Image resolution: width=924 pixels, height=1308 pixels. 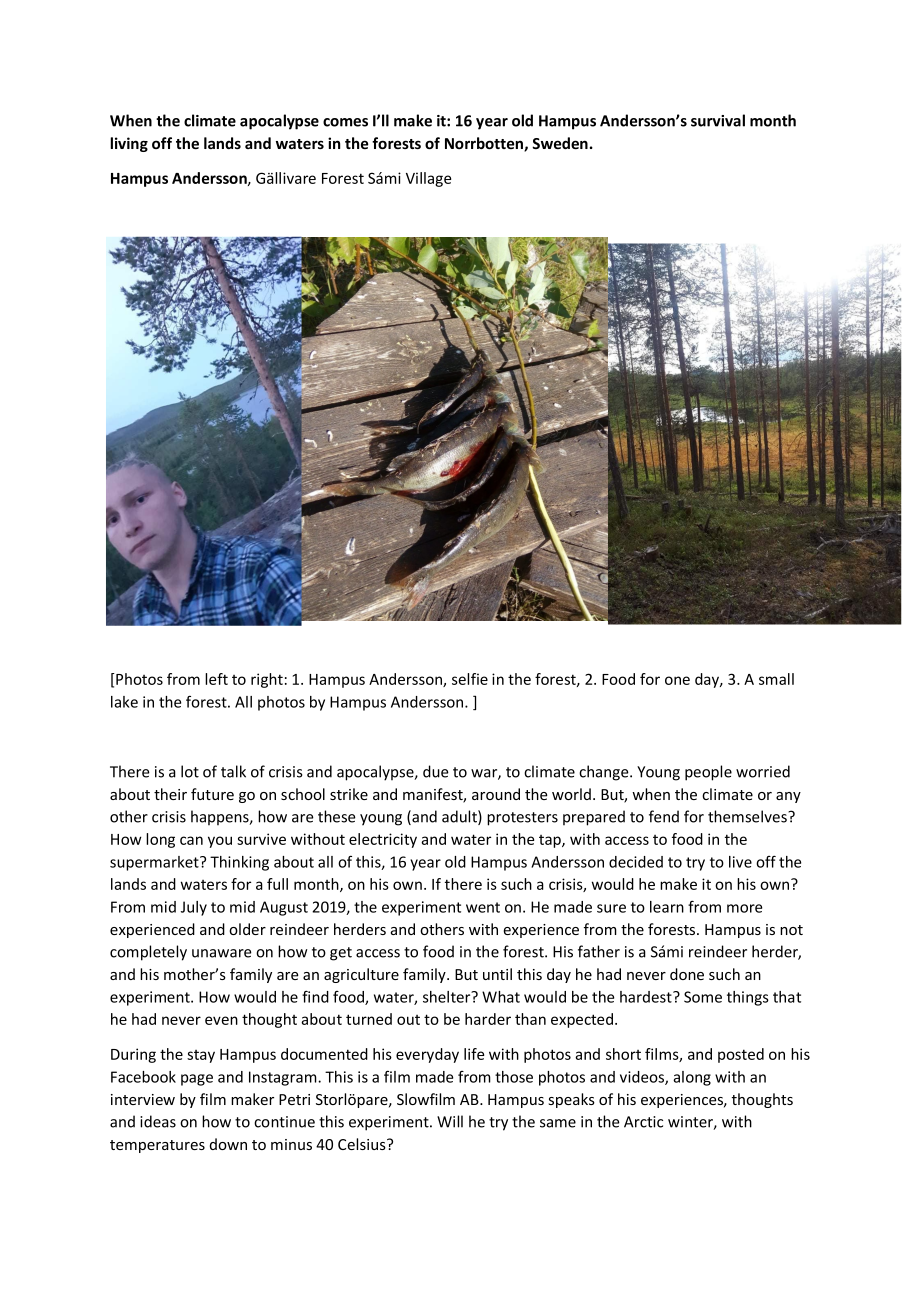 I want to click on people, so click(x=708, y=773).
